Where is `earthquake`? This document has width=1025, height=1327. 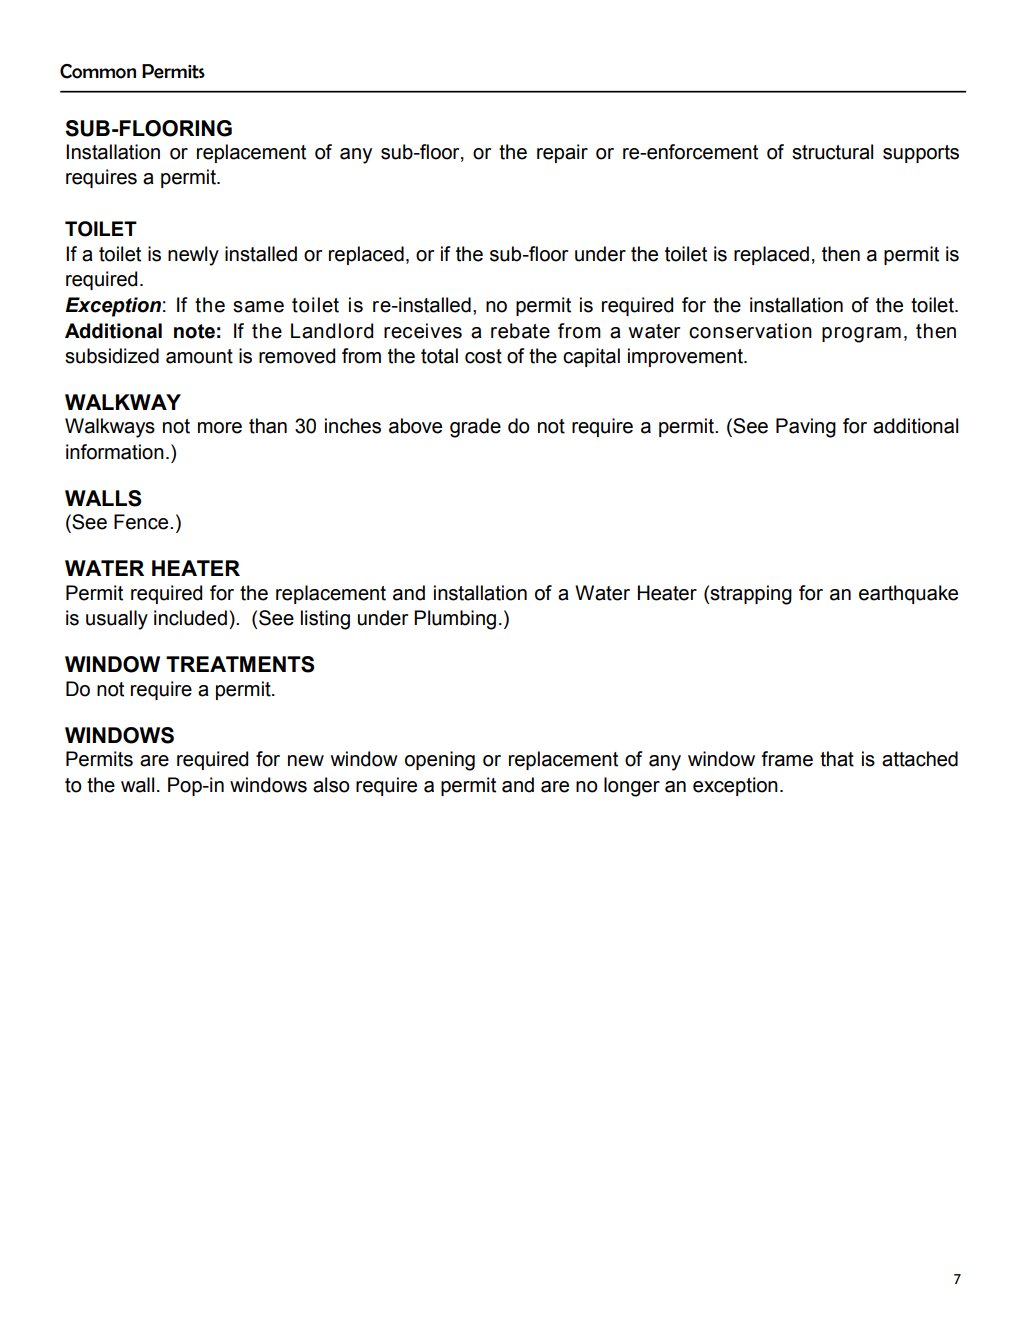
earthquake is located at coordinates (908, 594).
